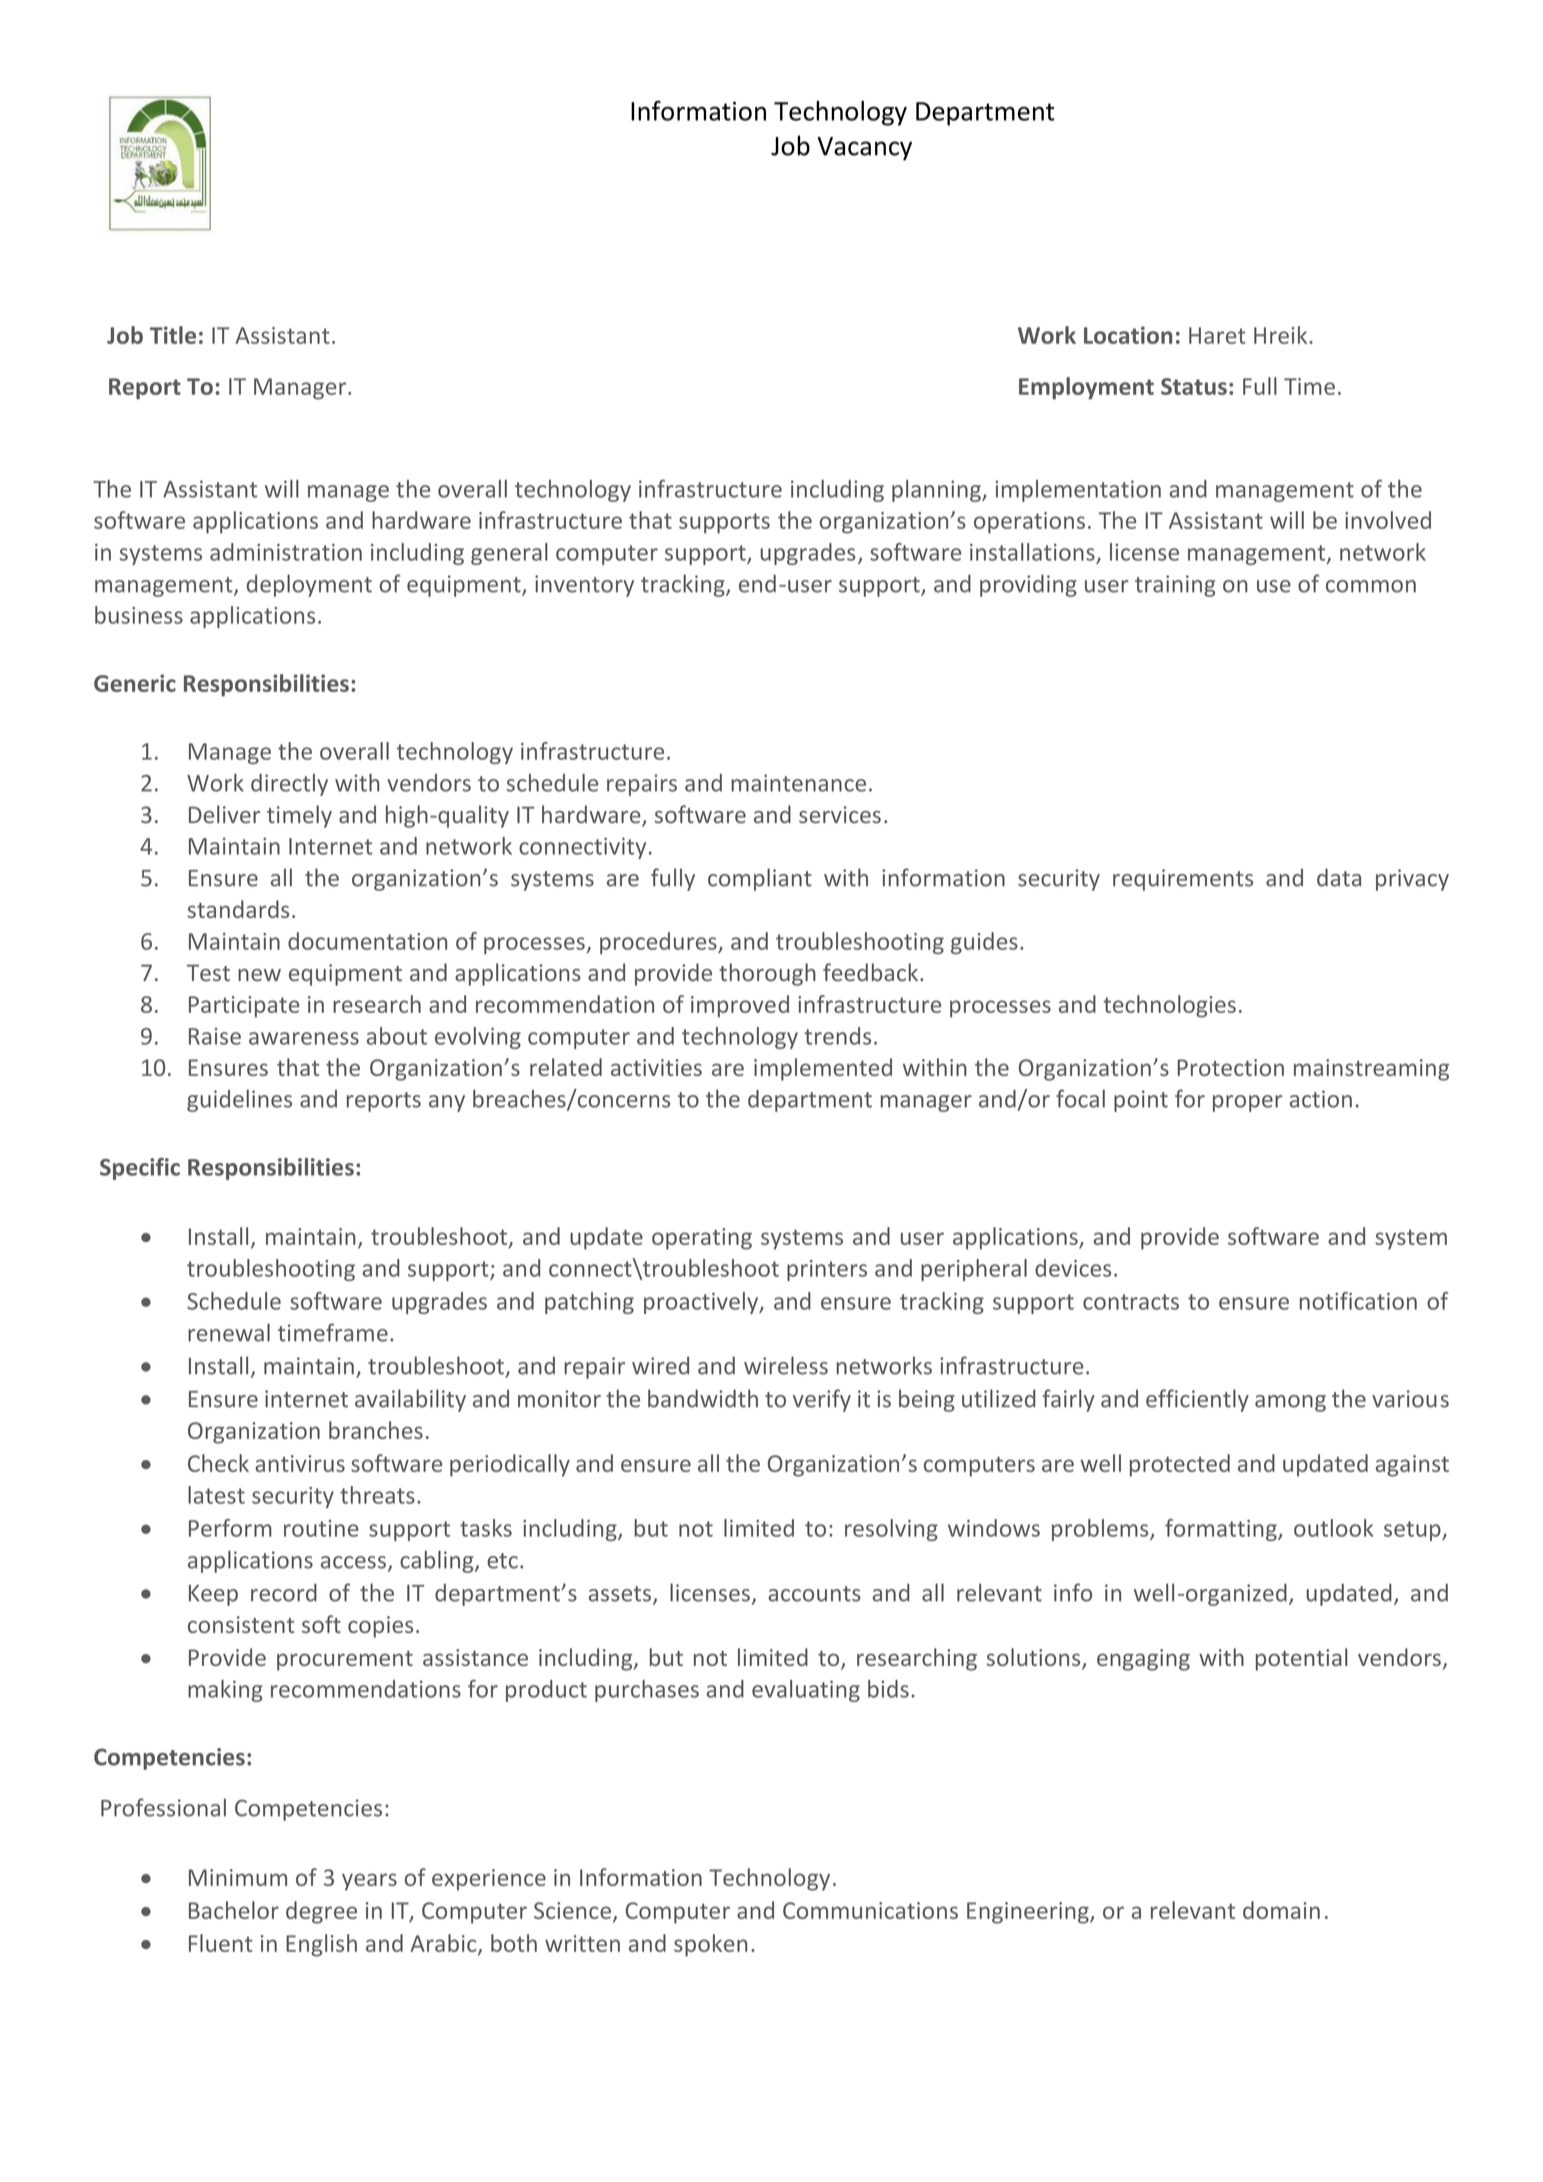 The width and height of the screenshot is (1543, 2182). What do you see at coordinates (1231, 1067) in the screenshot?
I see `Protection` at bounding box center [1231, 1067].
